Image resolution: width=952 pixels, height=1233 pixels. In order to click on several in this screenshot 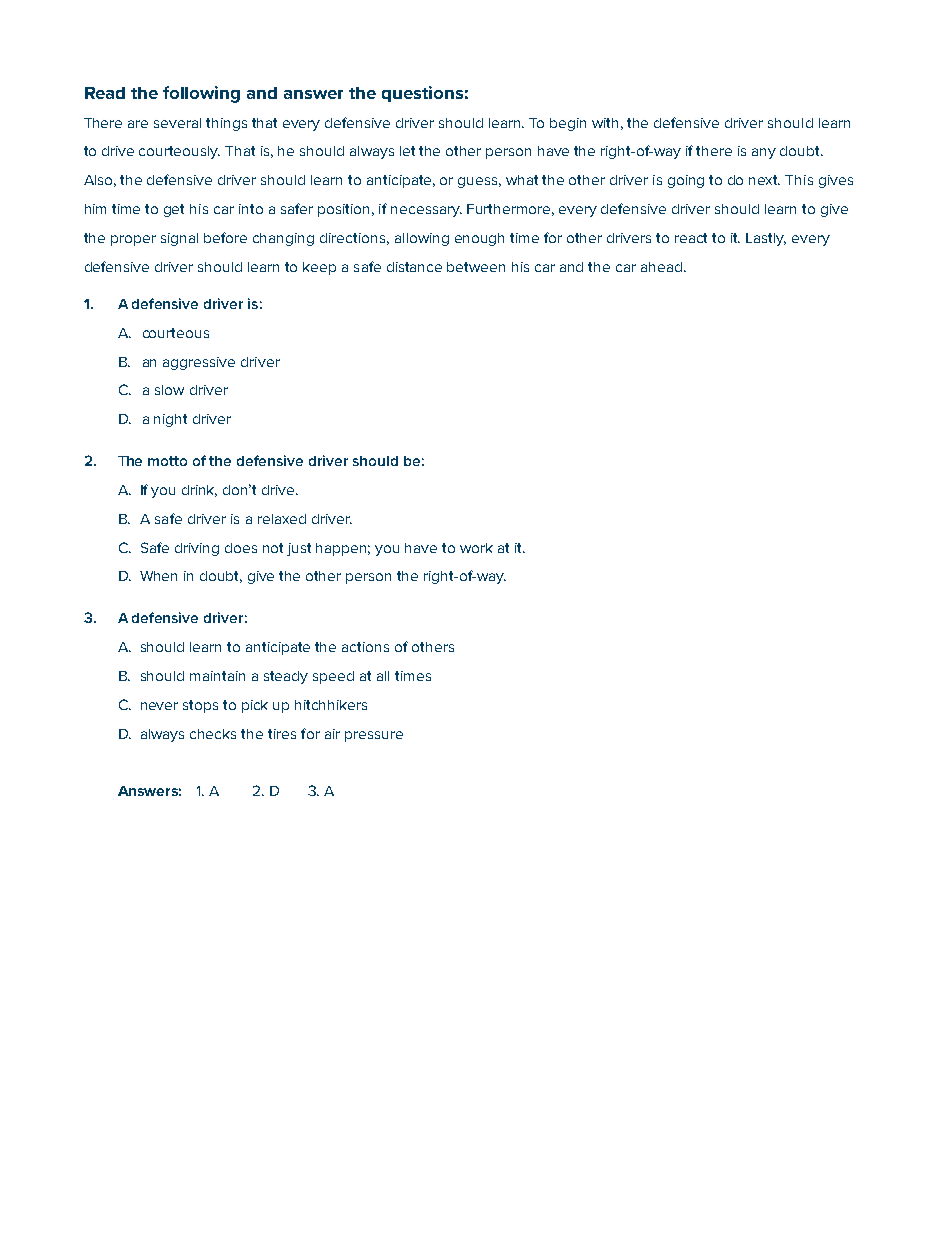, I will do `click(177, 123)`.
